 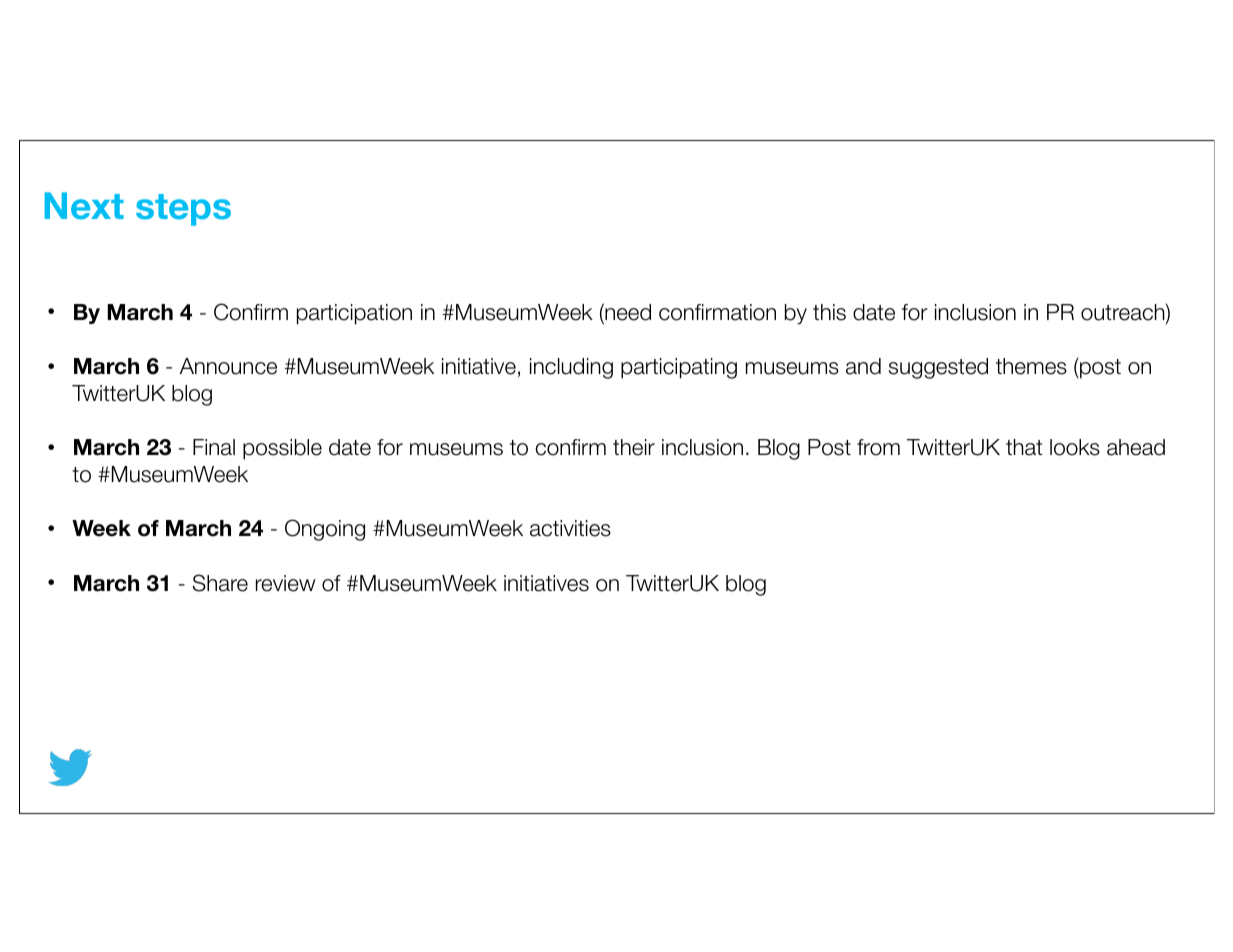 What do you see at coordinates (1075, 447) in the screenshot?
I see `looks` at bounding box center [1075, 447].
